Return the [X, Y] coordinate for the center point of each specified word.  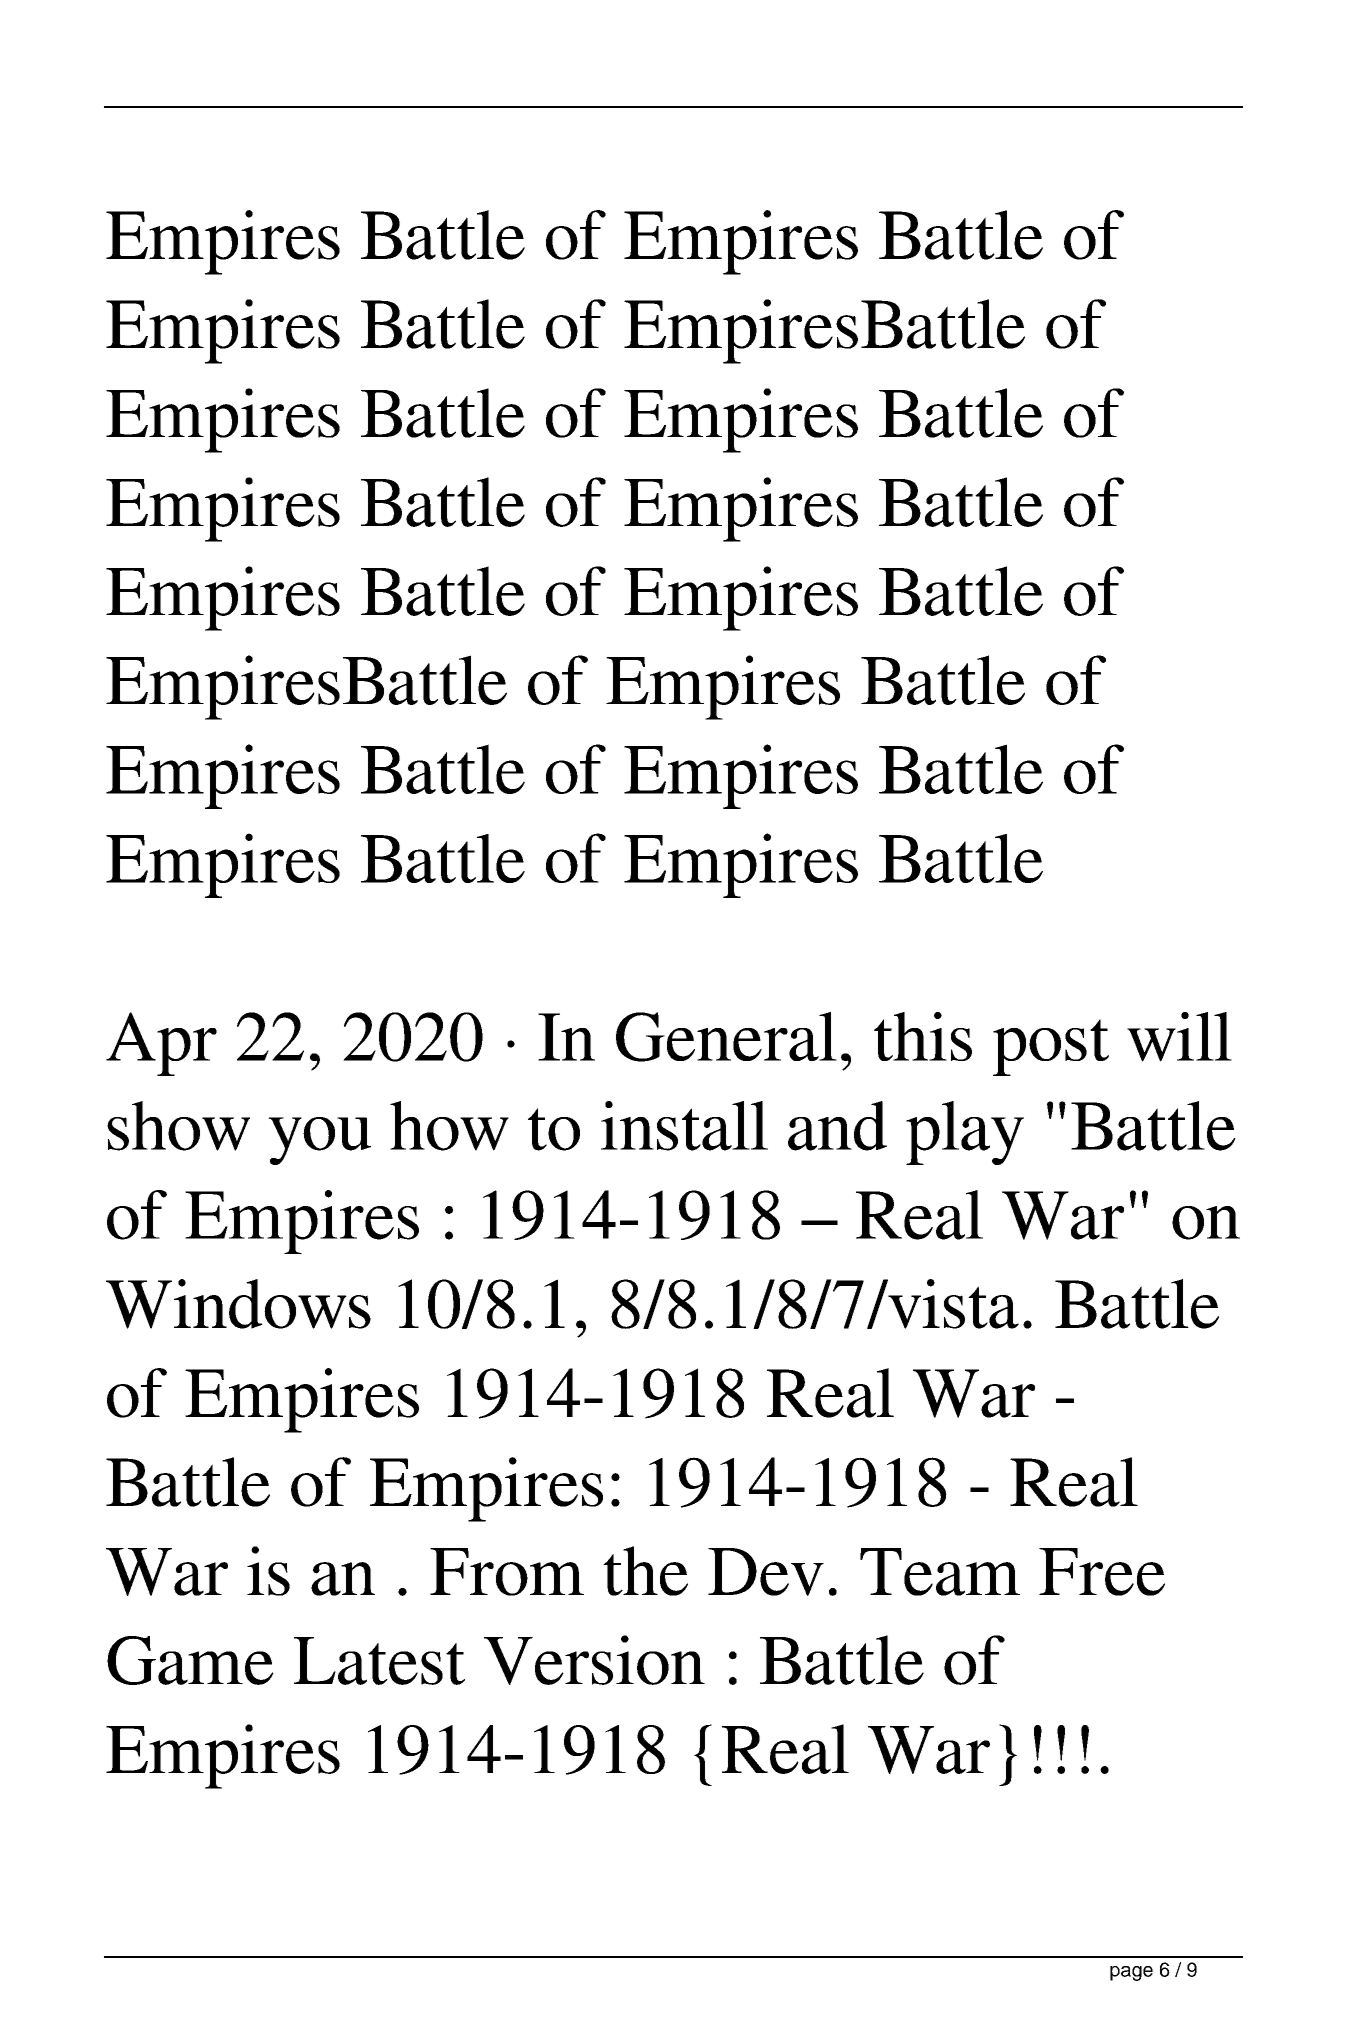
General [726, 1037]
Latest [379, 1661]
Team [940, 1572]
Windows [238, 1304]
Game [190, 1660]
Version [594, 1660]
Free [1102, 1572]
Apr [161, 1044]
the [645, 1571]
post [1051, 1047]
